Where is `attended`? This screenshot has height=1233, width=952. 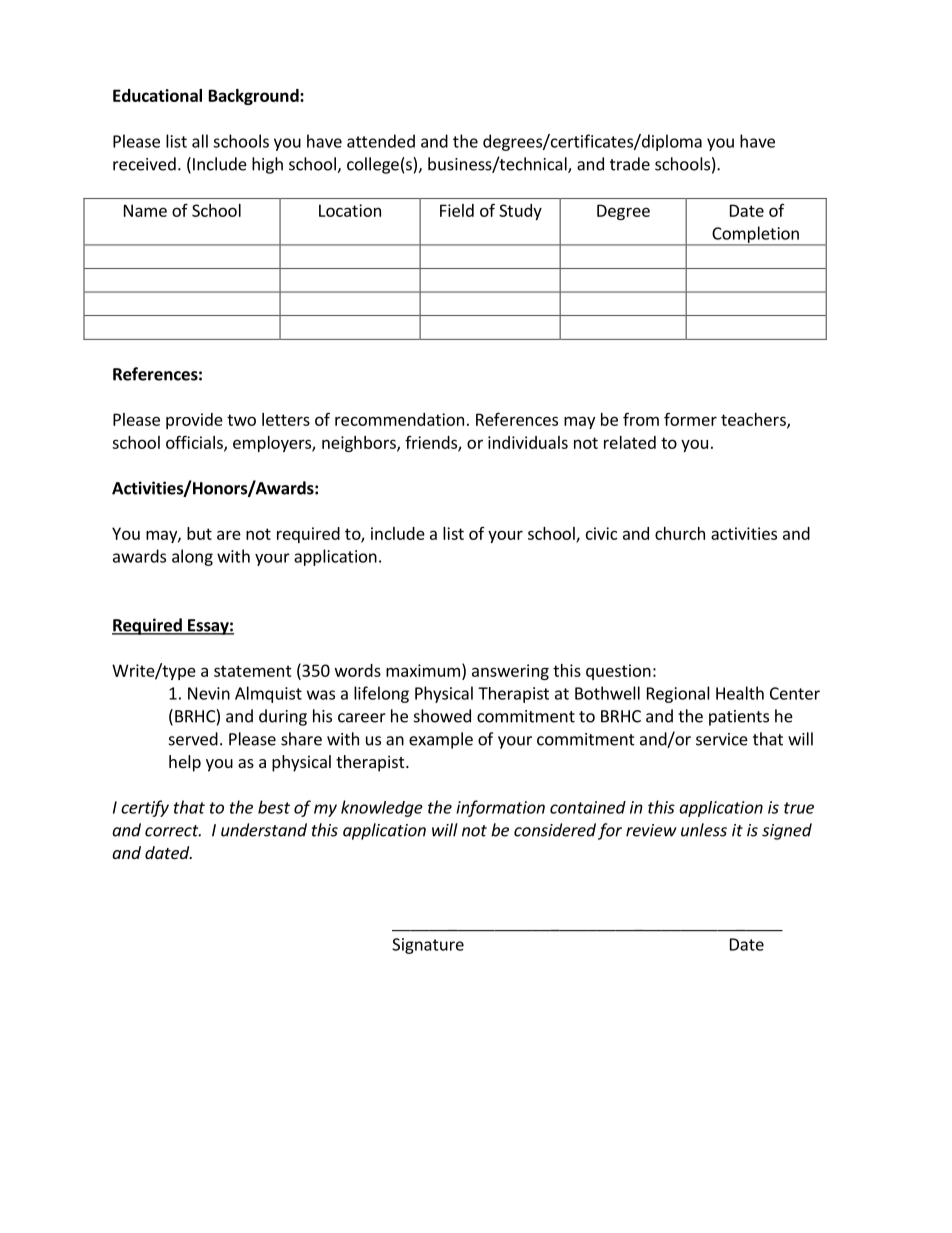
attended is located at coordinates (381, 141).
